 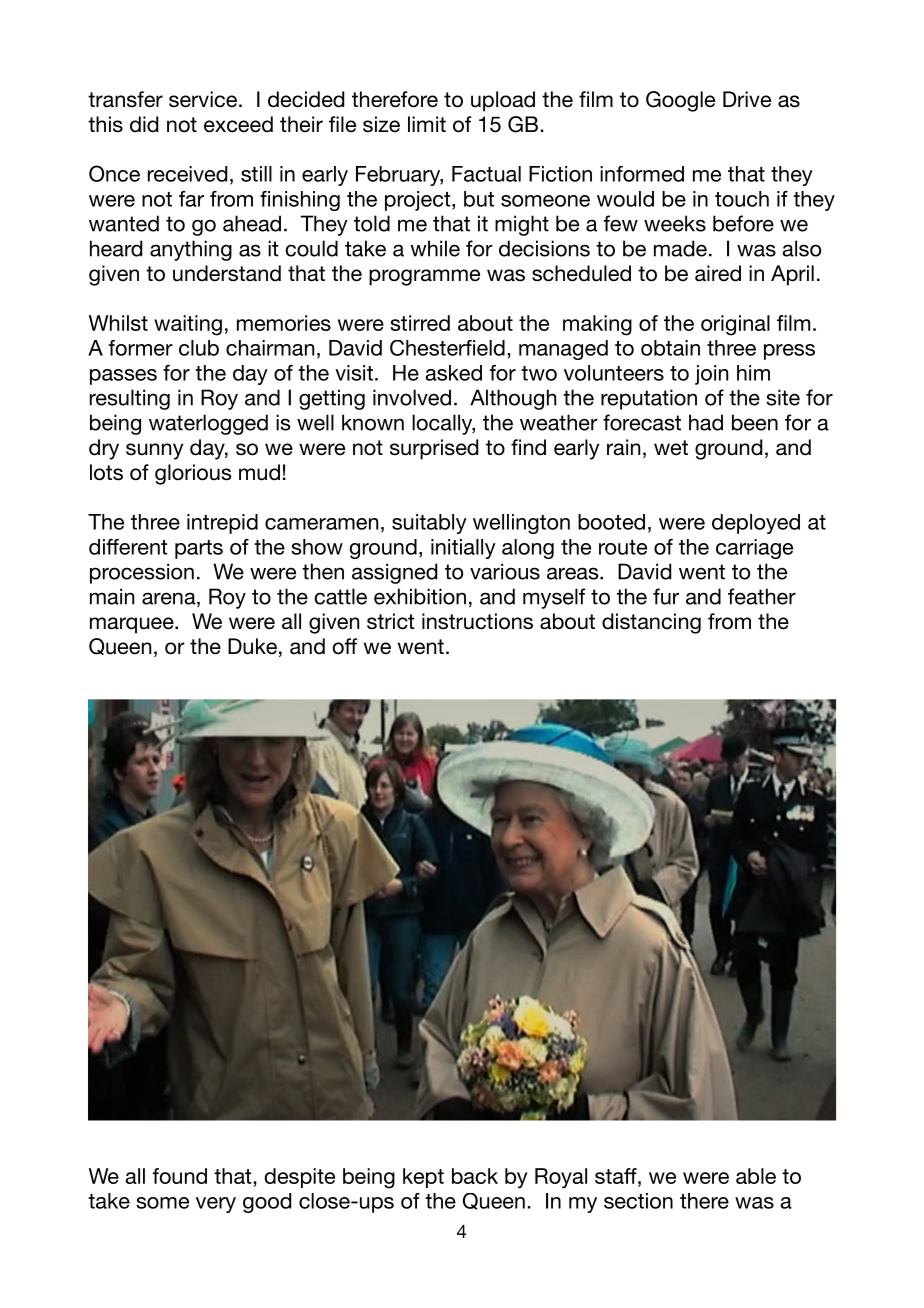 I want to click on service, so click(x=203, y=99).
